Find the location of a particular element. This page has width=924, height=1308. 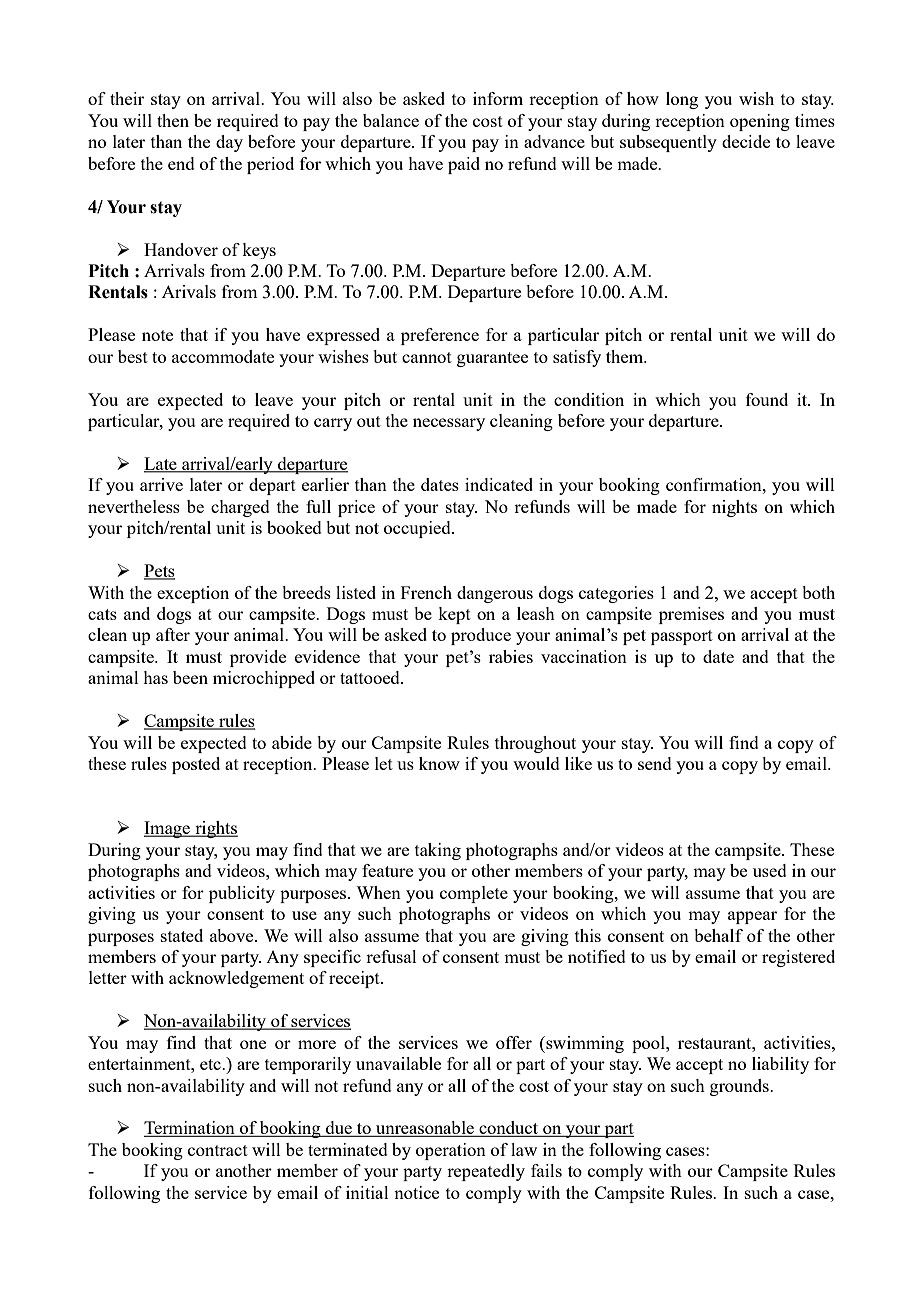

found is located at coordinates (767, 399).
